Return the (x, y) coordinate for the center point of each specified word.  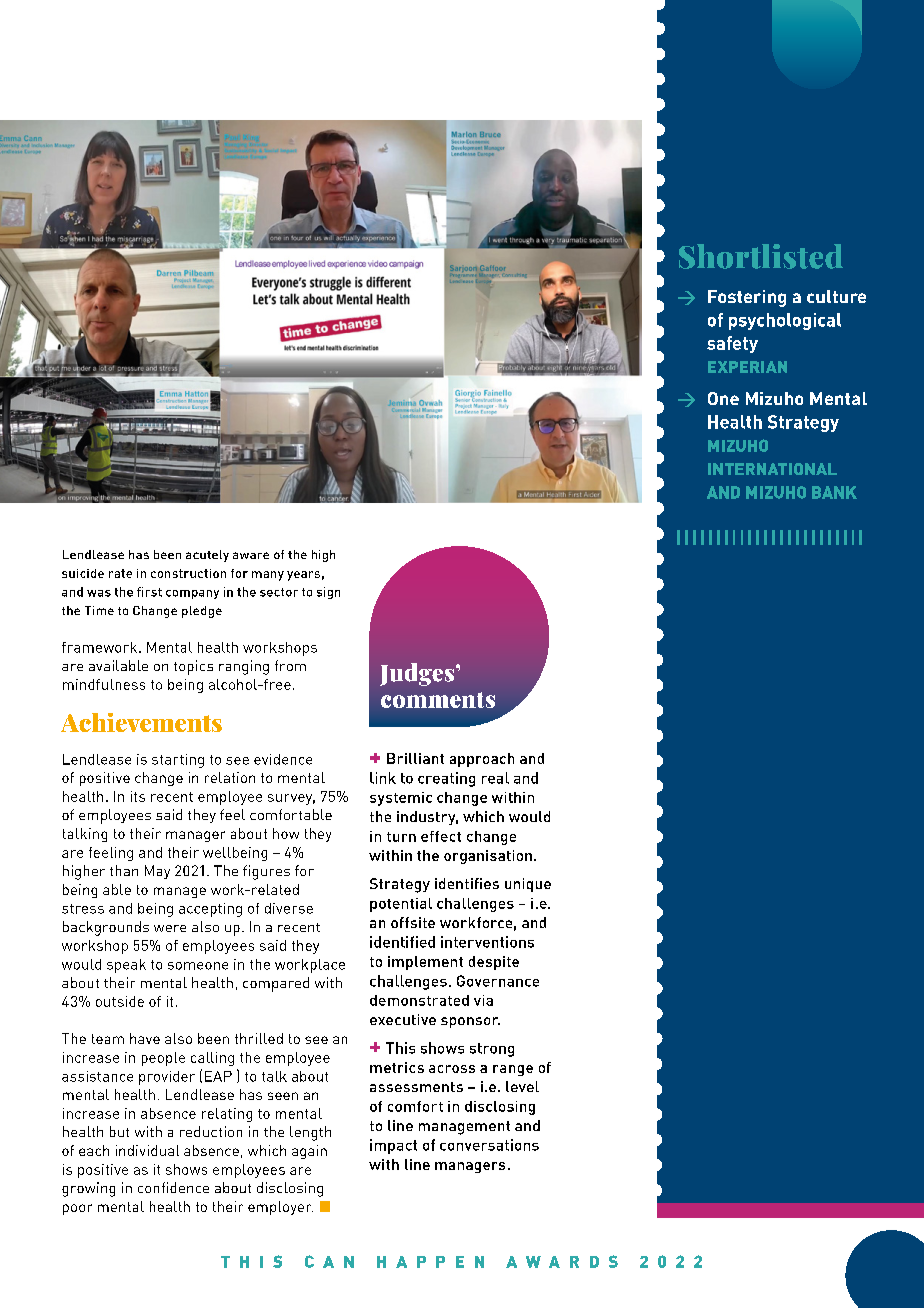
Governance (498, 981)
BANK (834, 492)
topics (193, 667)
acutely (207, 556)
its (138, 796)
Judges (418, 674)
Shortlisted (761, 256)
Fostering (747, 298)
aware (251, 555)
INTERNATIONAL (772, 469)
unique (528, 885)
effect (441, 836)
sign (328, 593)
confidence (173, 1187)
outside (120, 1001)
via (483, 1000)
